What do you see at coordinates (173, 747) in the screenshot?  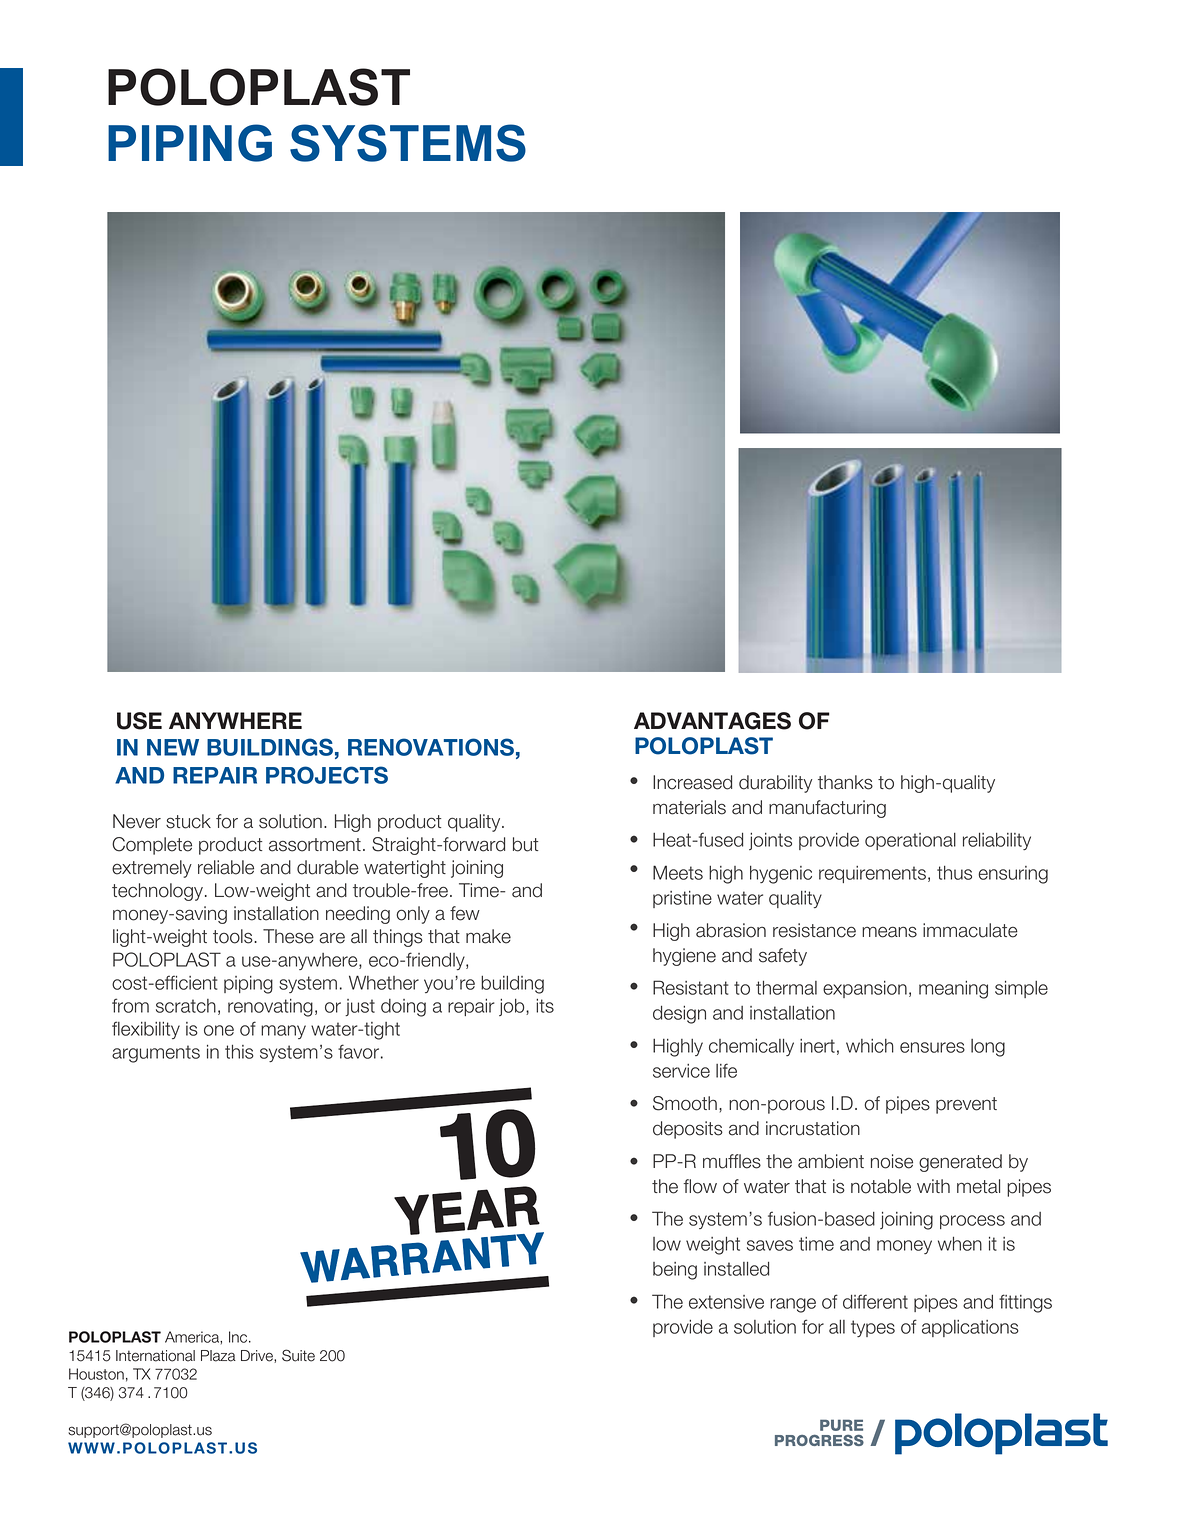 I see `NEW` at bounding box center [173, 747].
